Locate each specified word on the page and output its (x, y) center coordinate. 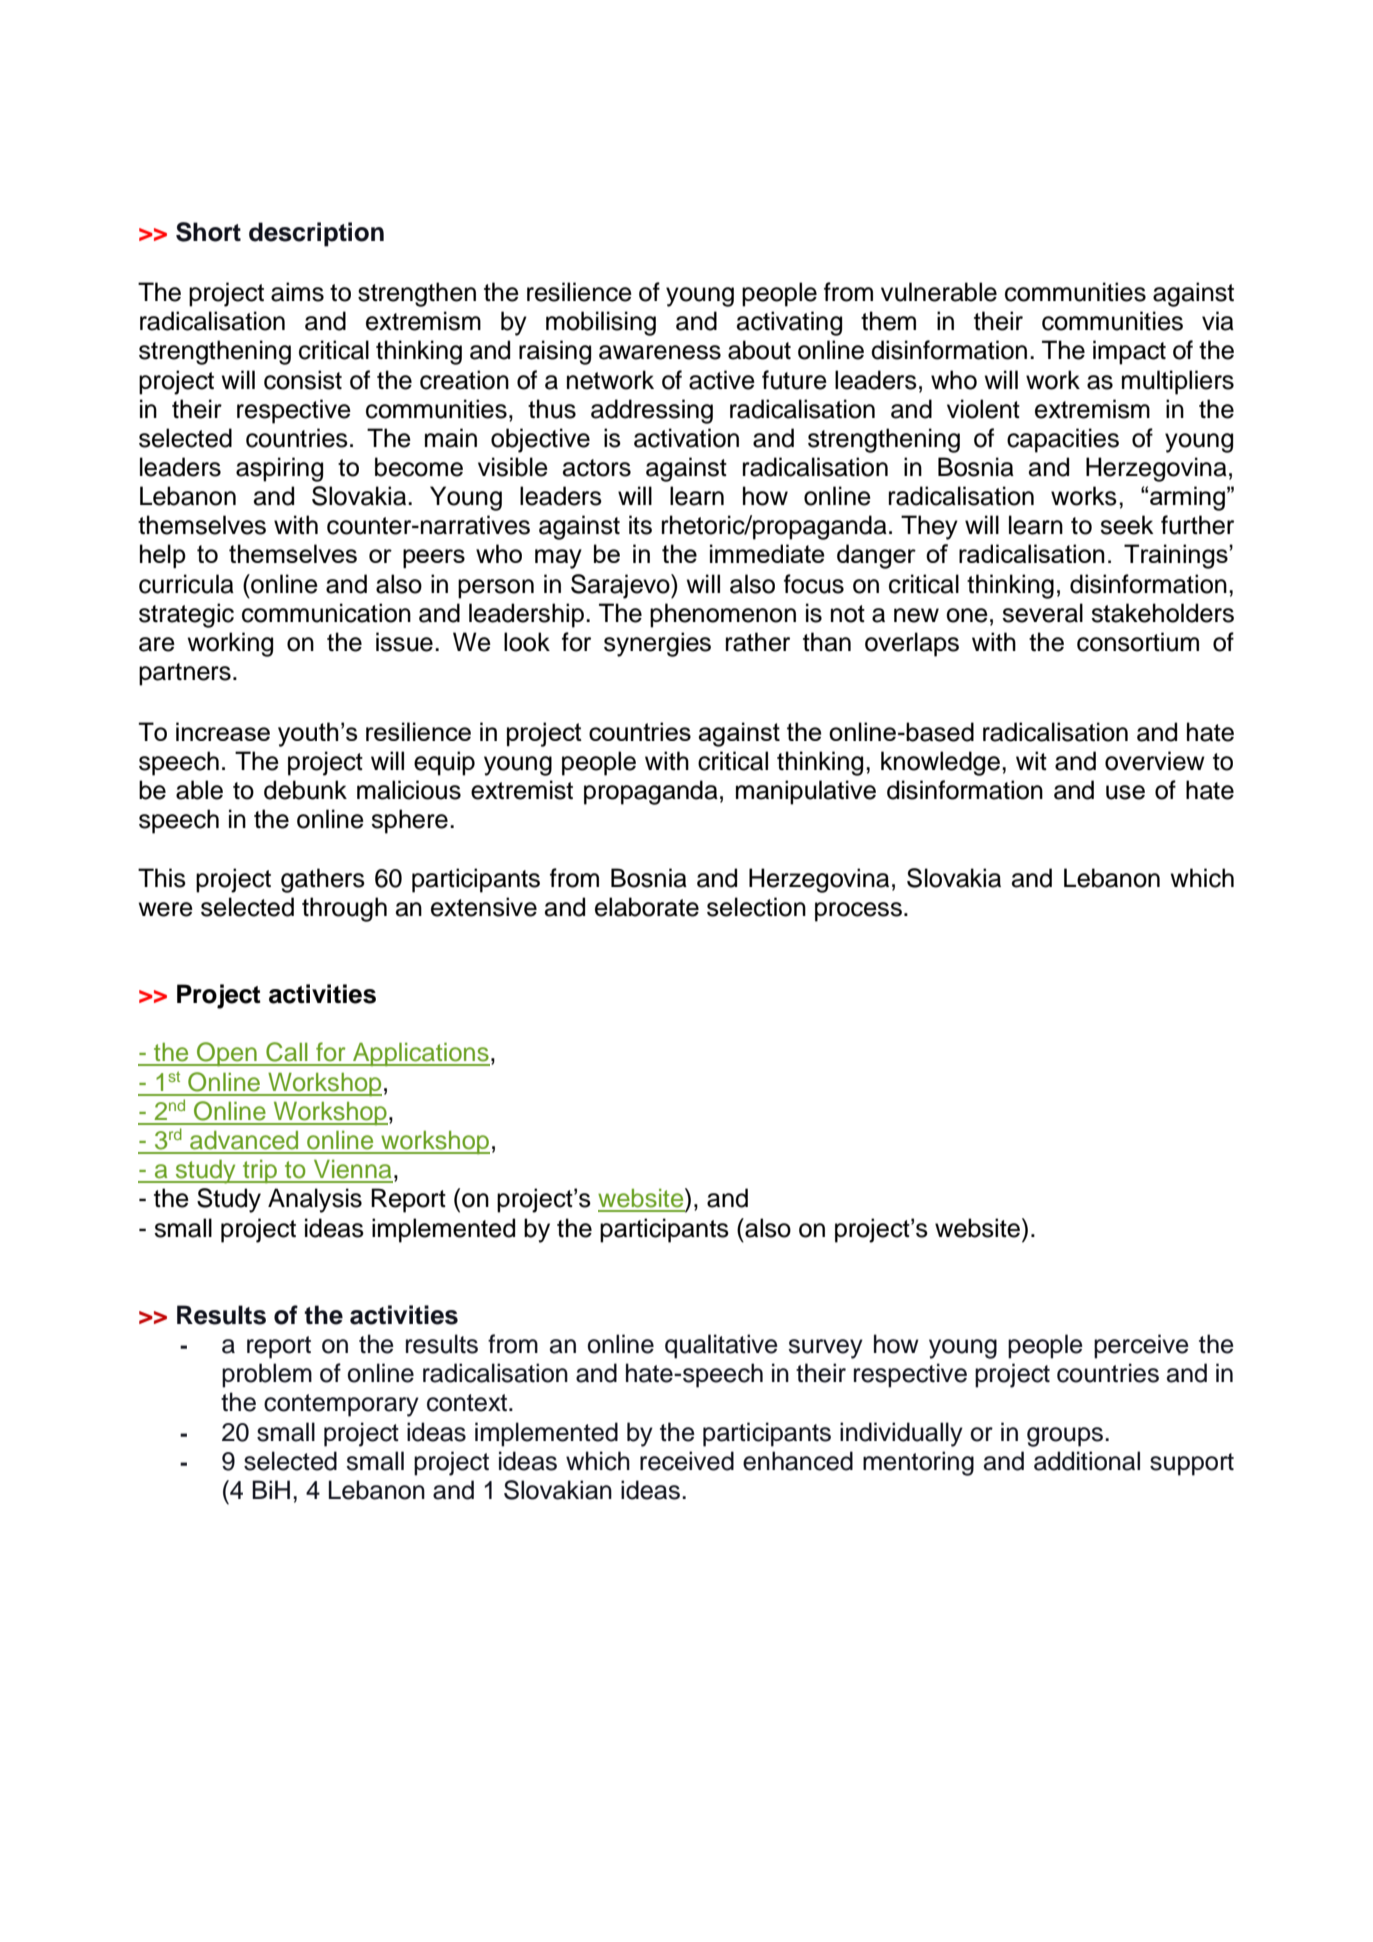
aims (297, 292)
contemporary (341, 1405)
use (1125, 792)
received (687, 1461)
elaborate (647, 907)
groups (1065, 1437)
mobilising (601, 323)
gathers (323, 880)
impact (1129, 352)
